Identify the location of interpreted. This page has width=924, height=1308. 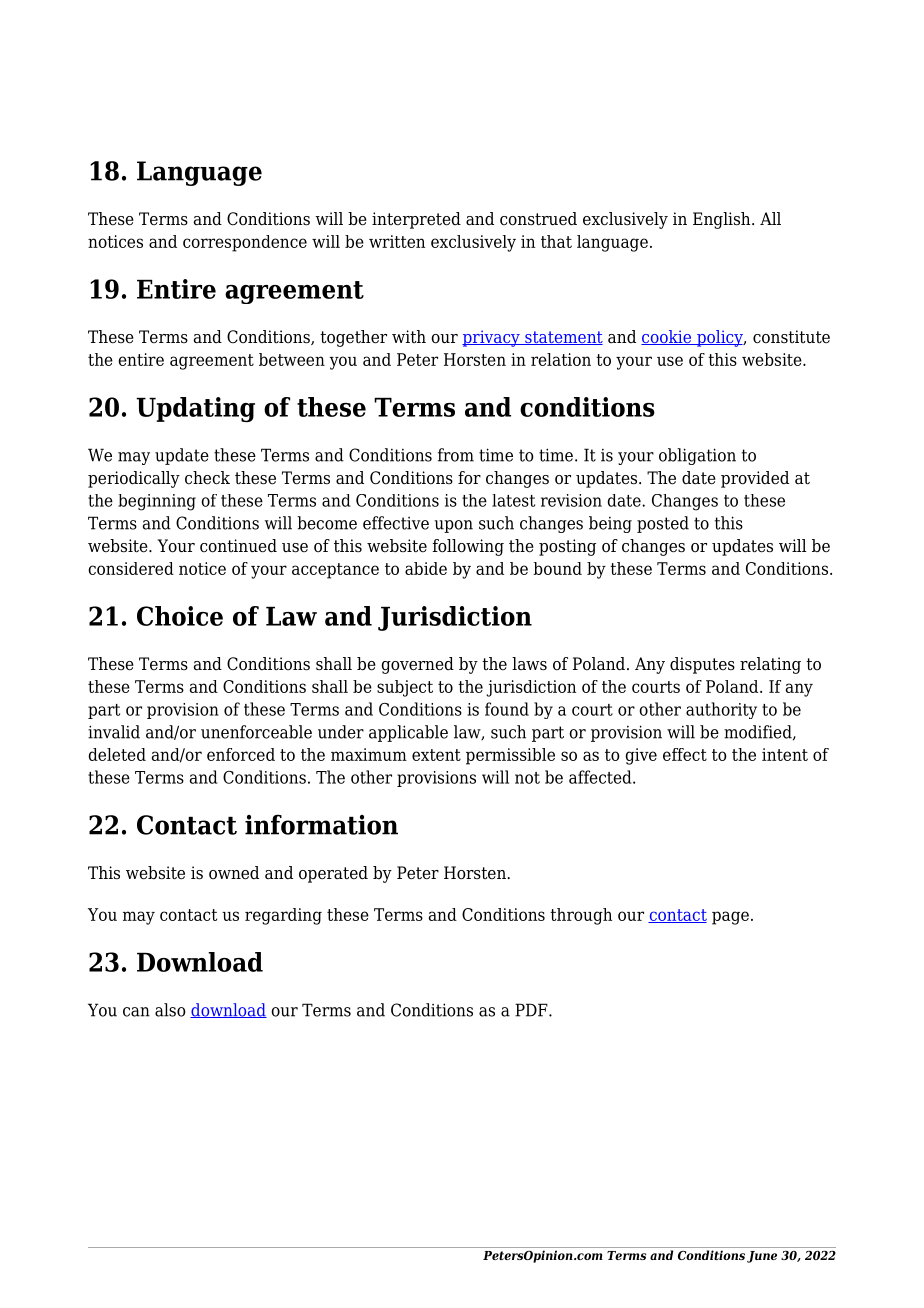
(416, 220).
